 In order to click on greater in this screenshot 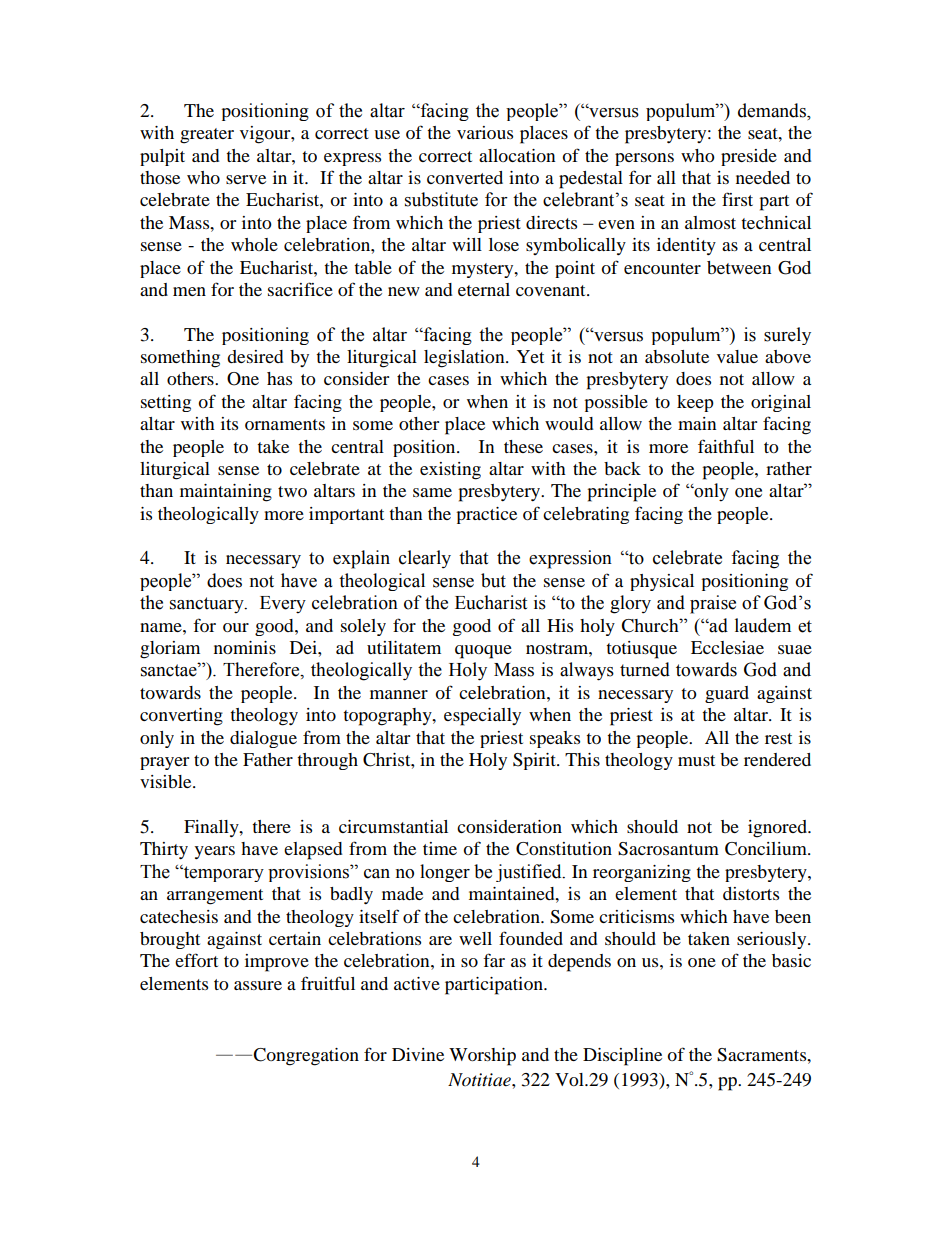, I will do `click(207, 136)`.
